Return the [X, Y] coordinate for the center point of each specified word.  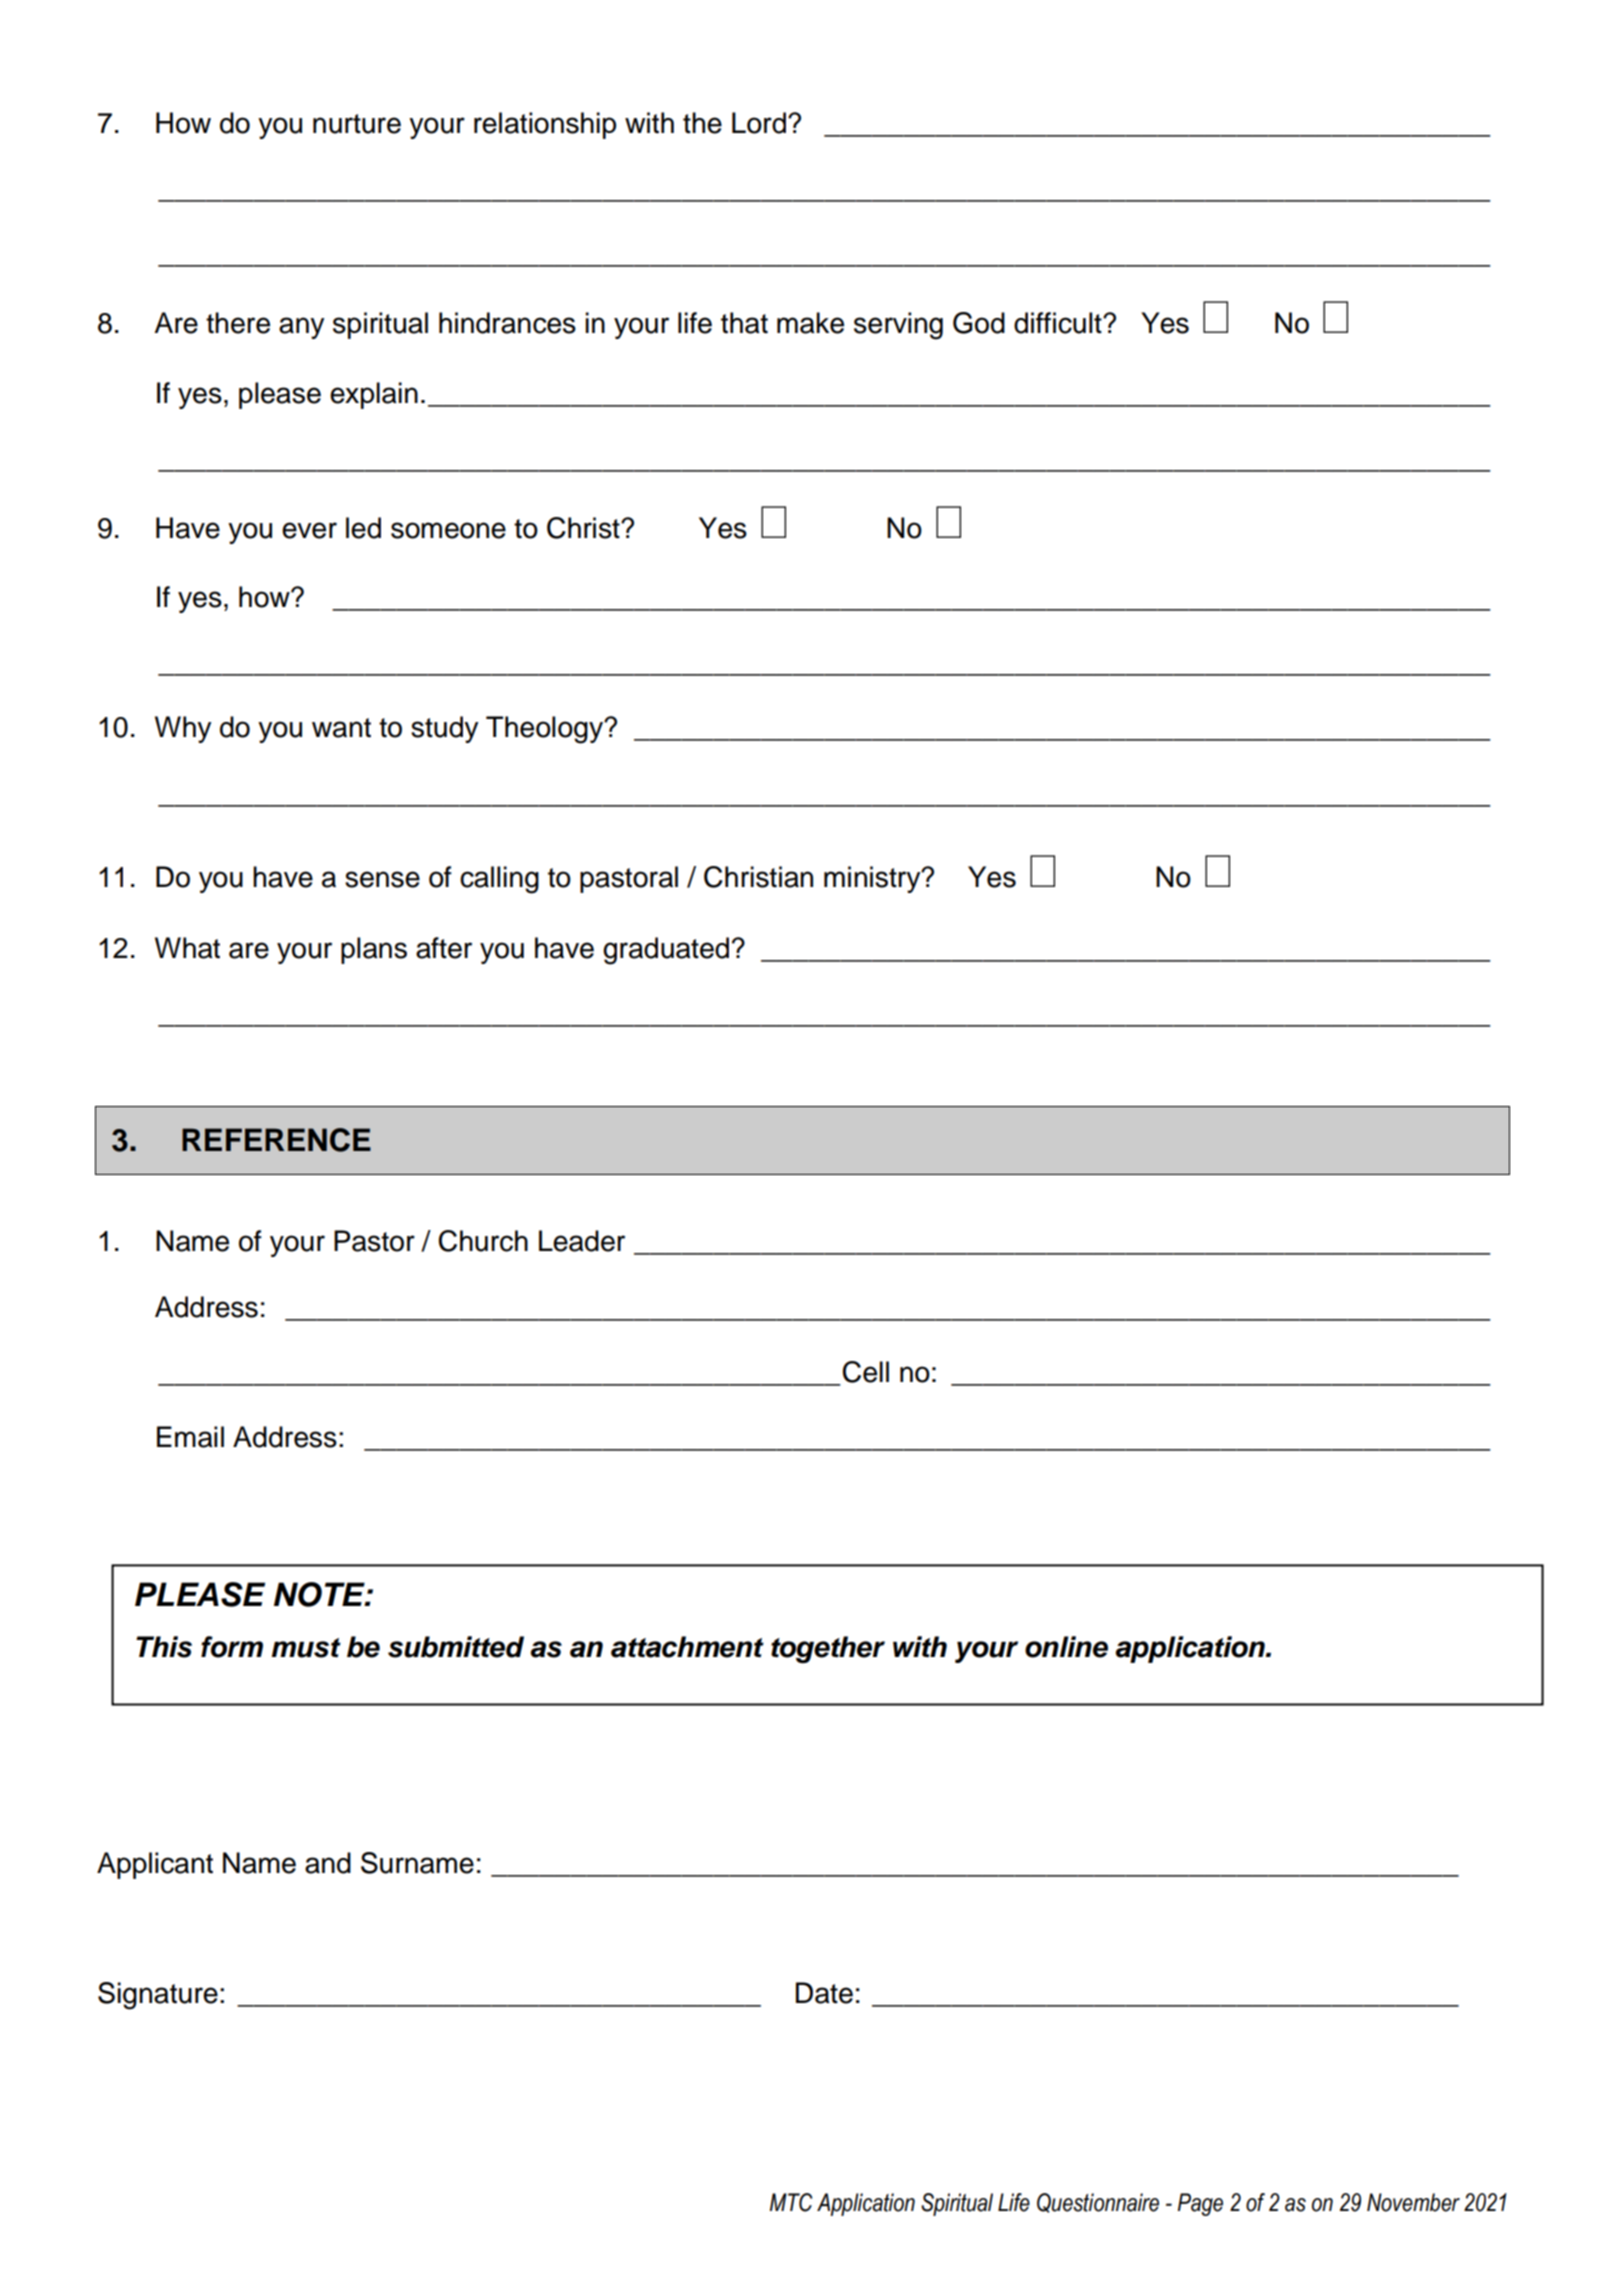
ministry [873, 879]
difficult [1059, 323]
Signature [158, 1996]
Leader [582, 1241]
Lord [759, 123]
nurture [357, 124]
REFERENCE [276, 1140]
